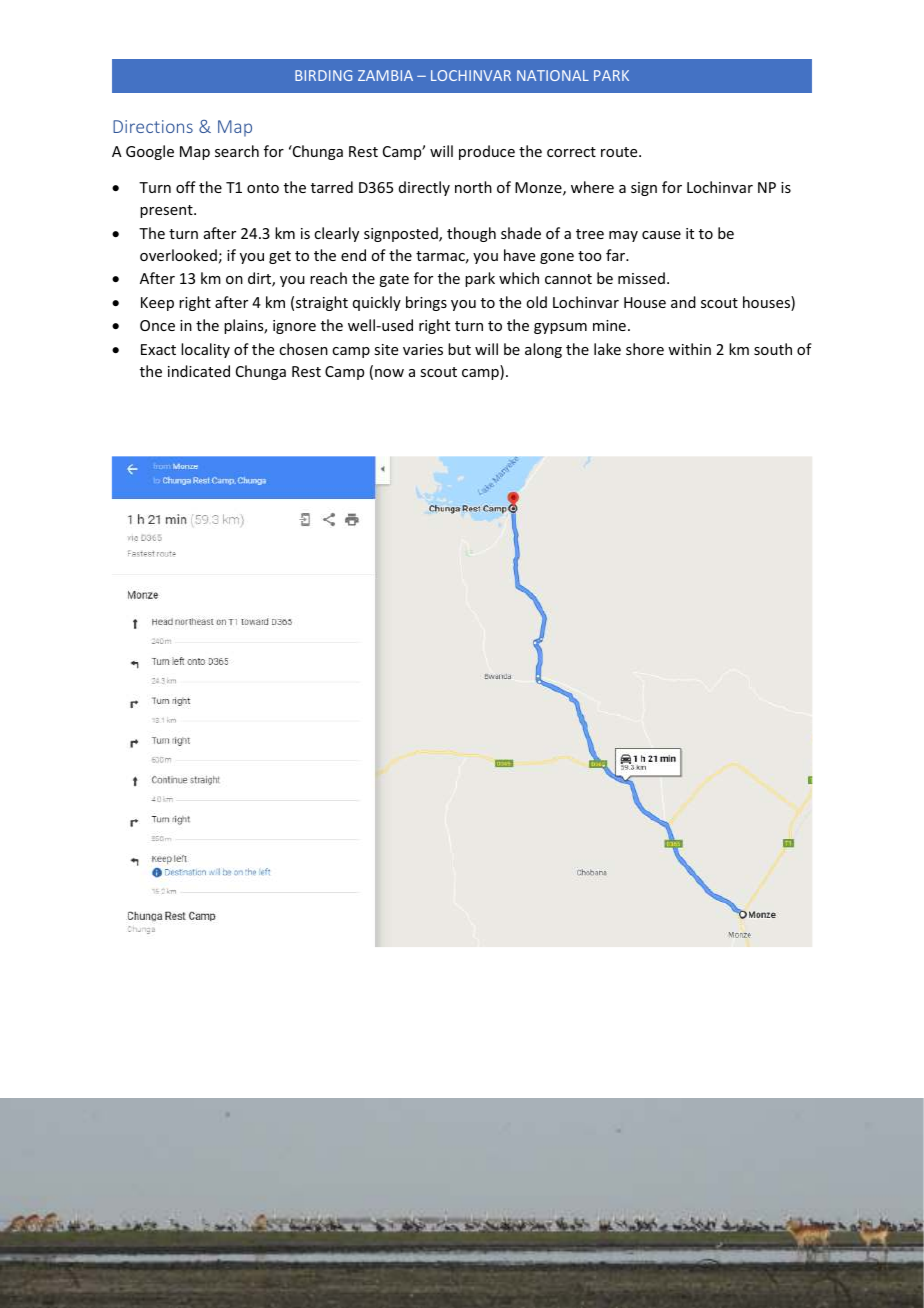  Describe the element at coordinates (280, 257) in the screenshot. I see `get` at that location.
